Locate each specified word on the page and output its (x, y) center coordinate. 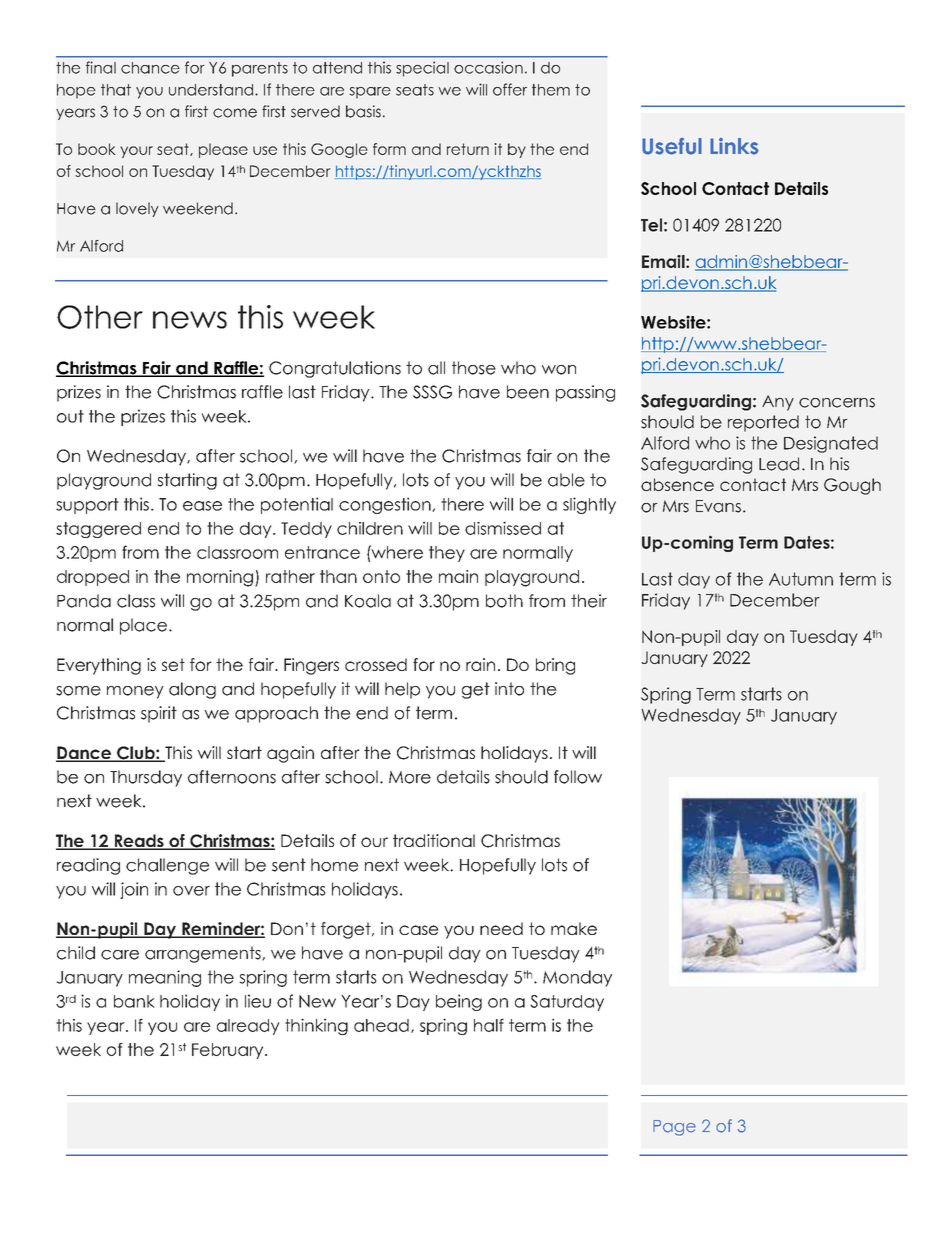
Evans (718, 506)
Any (778, 403)
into (509, 689)
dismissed (503, 528)
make (574, 928)
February (229, 1051)
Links (734, 146)
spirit (159, 714)
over (191, 891)
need (501, 928)
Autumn (801, 579)
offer (510, 89)
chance (150, 68)
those (474, 368)
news (190, 320)
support (87, 506)
